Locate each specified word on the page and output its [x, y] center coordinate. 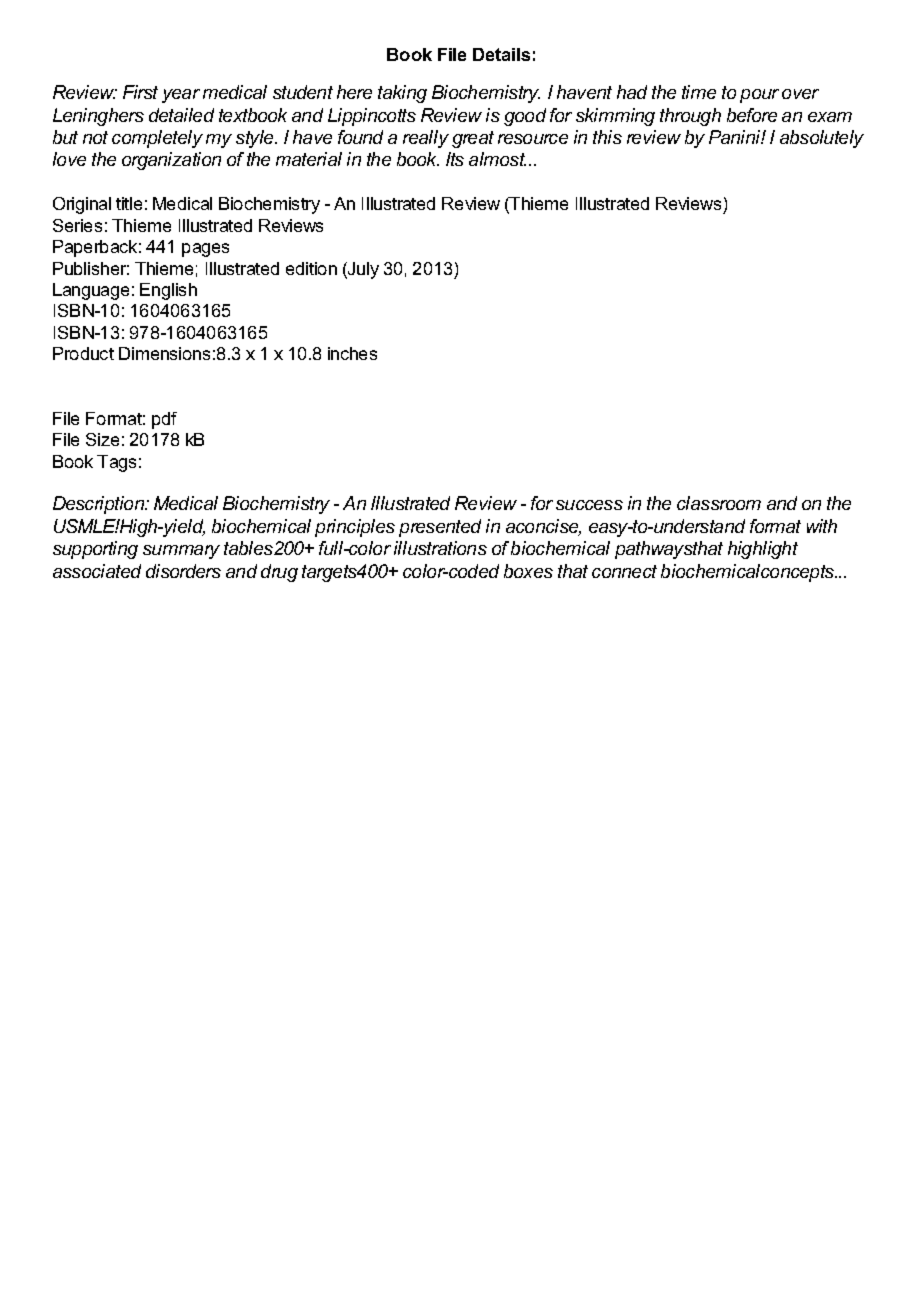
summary [181, 552]
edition [311, 268]
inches [352, 353]
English [168, 291]
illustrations [440, 548]
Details [501, 54]
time [699, 92]
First [140, 92]
